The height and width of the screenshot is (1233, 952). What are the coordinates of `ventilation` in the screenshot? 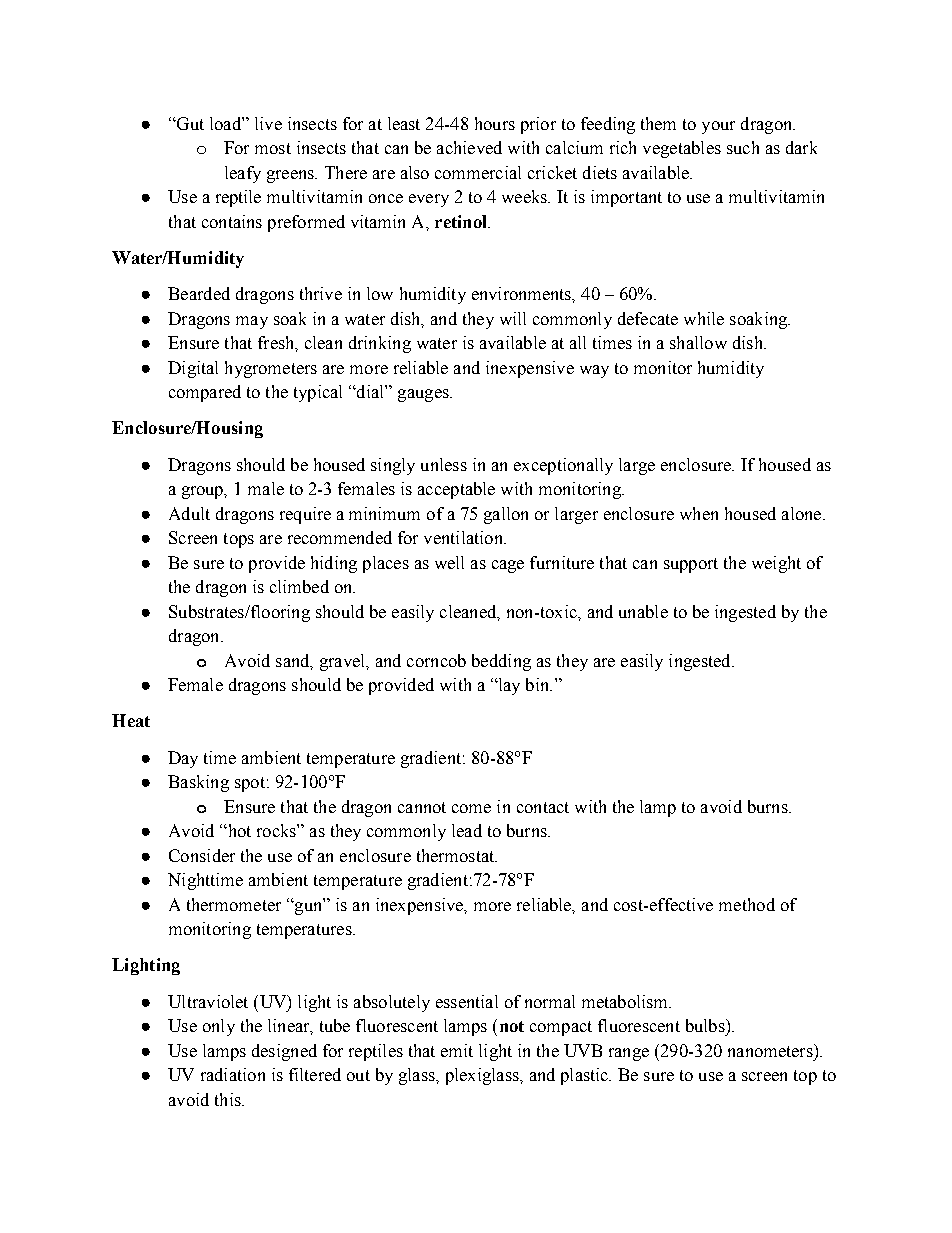 It's located at (464, 537).
